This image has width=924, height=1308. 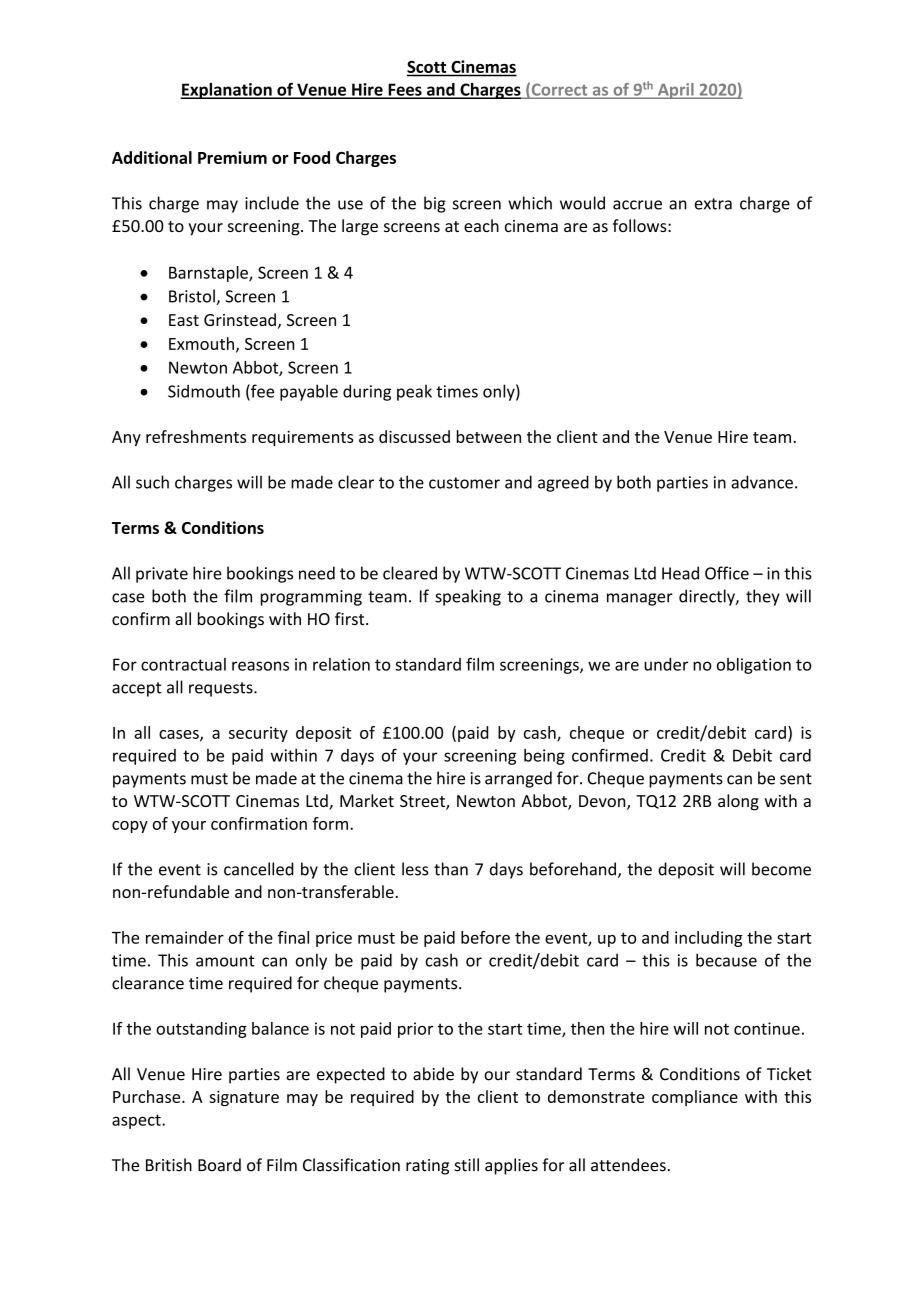 I want to click on Explanation, so click(x=227, y=91).
